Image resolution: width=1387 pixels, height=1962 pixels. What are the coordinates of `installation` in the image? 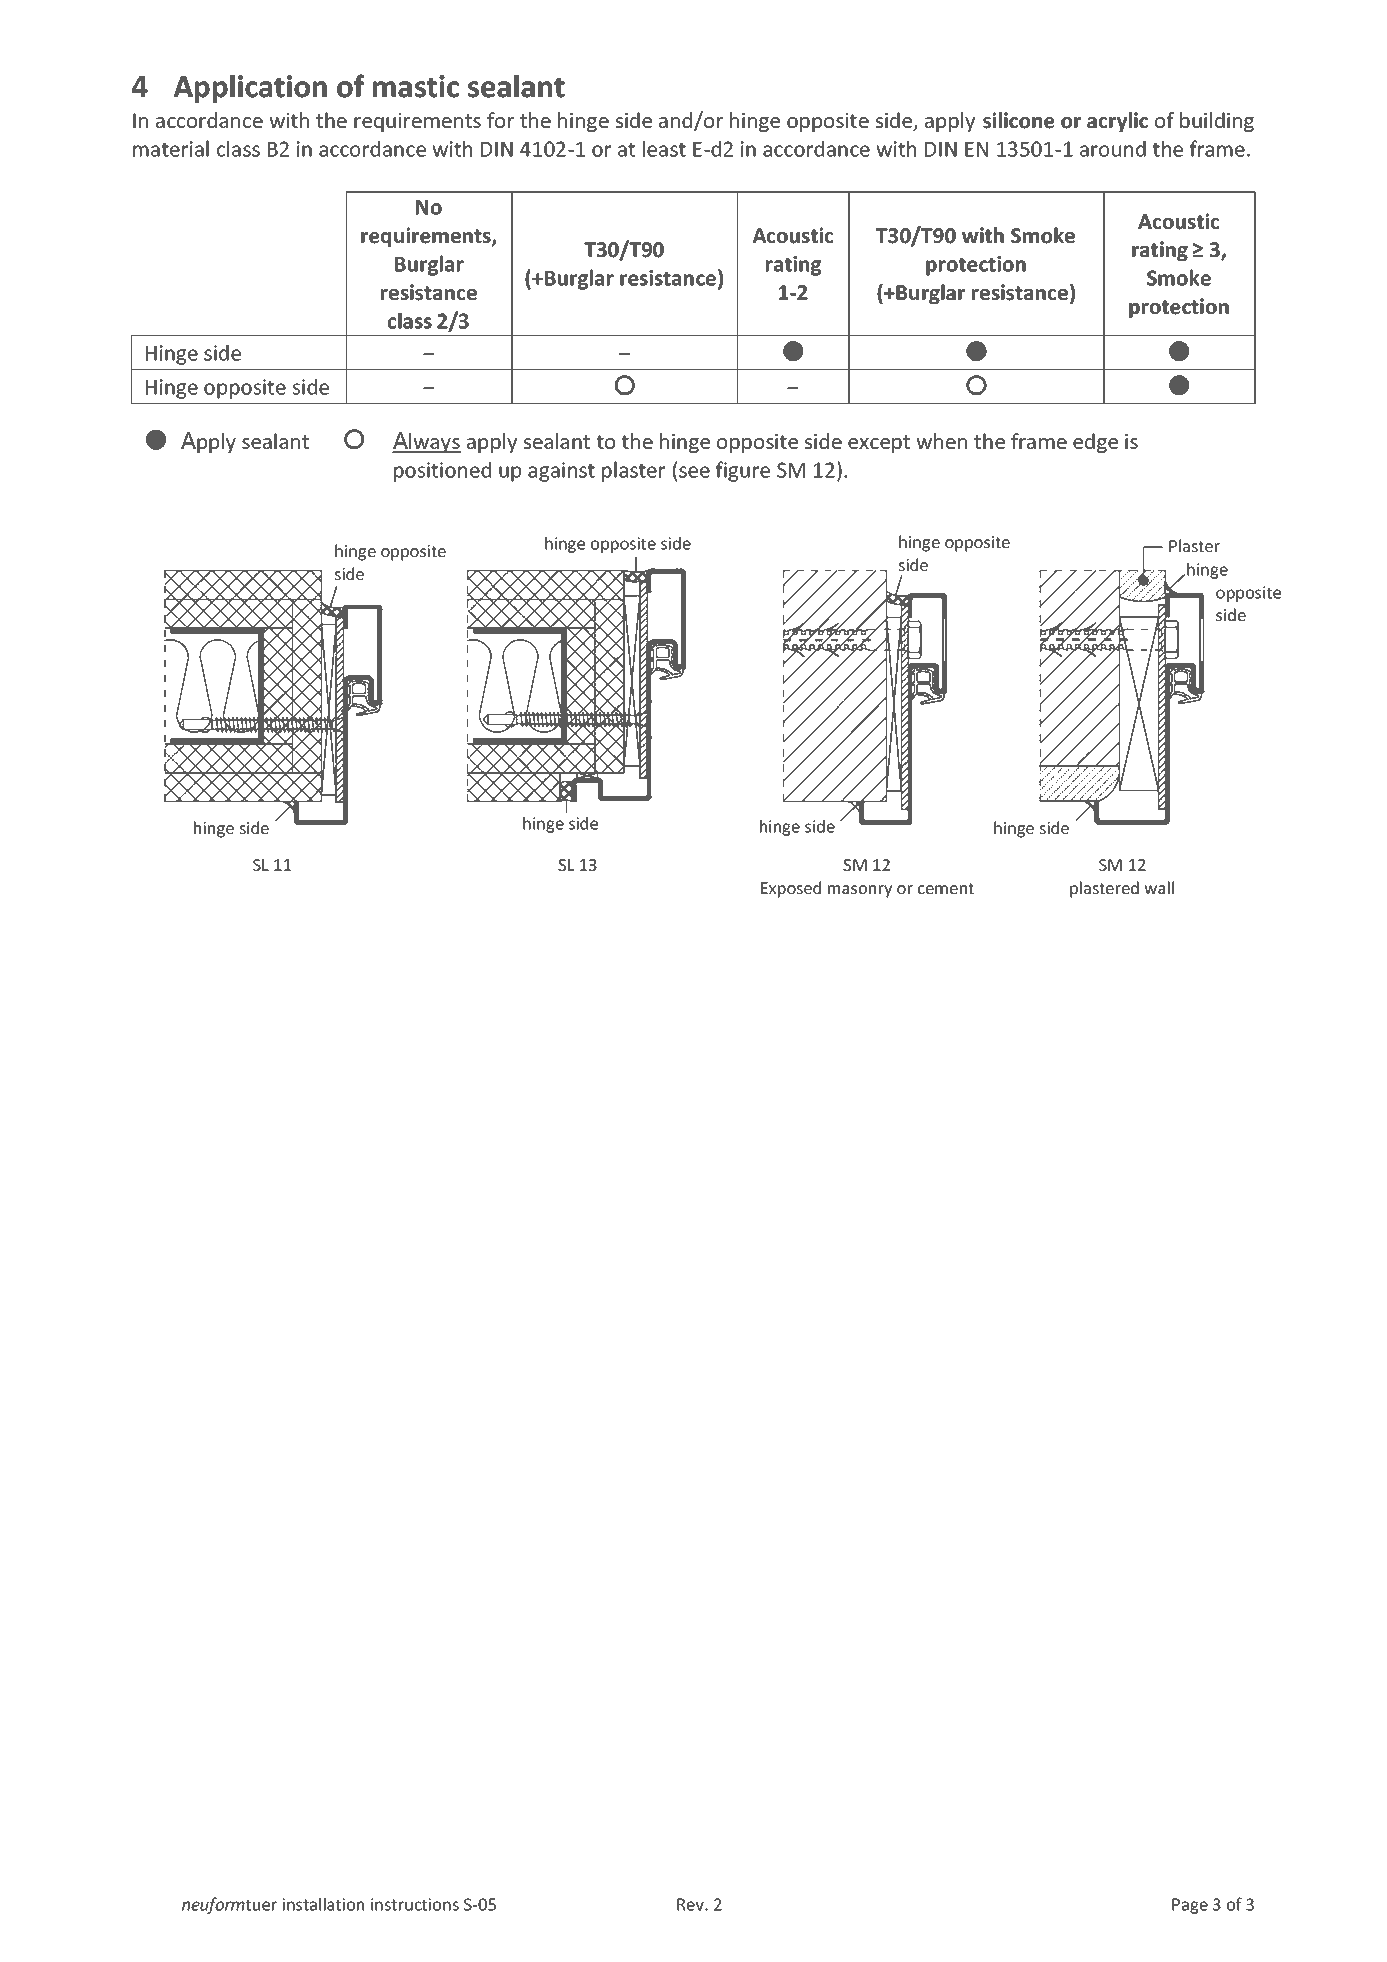 It's located at (323, 1904).
